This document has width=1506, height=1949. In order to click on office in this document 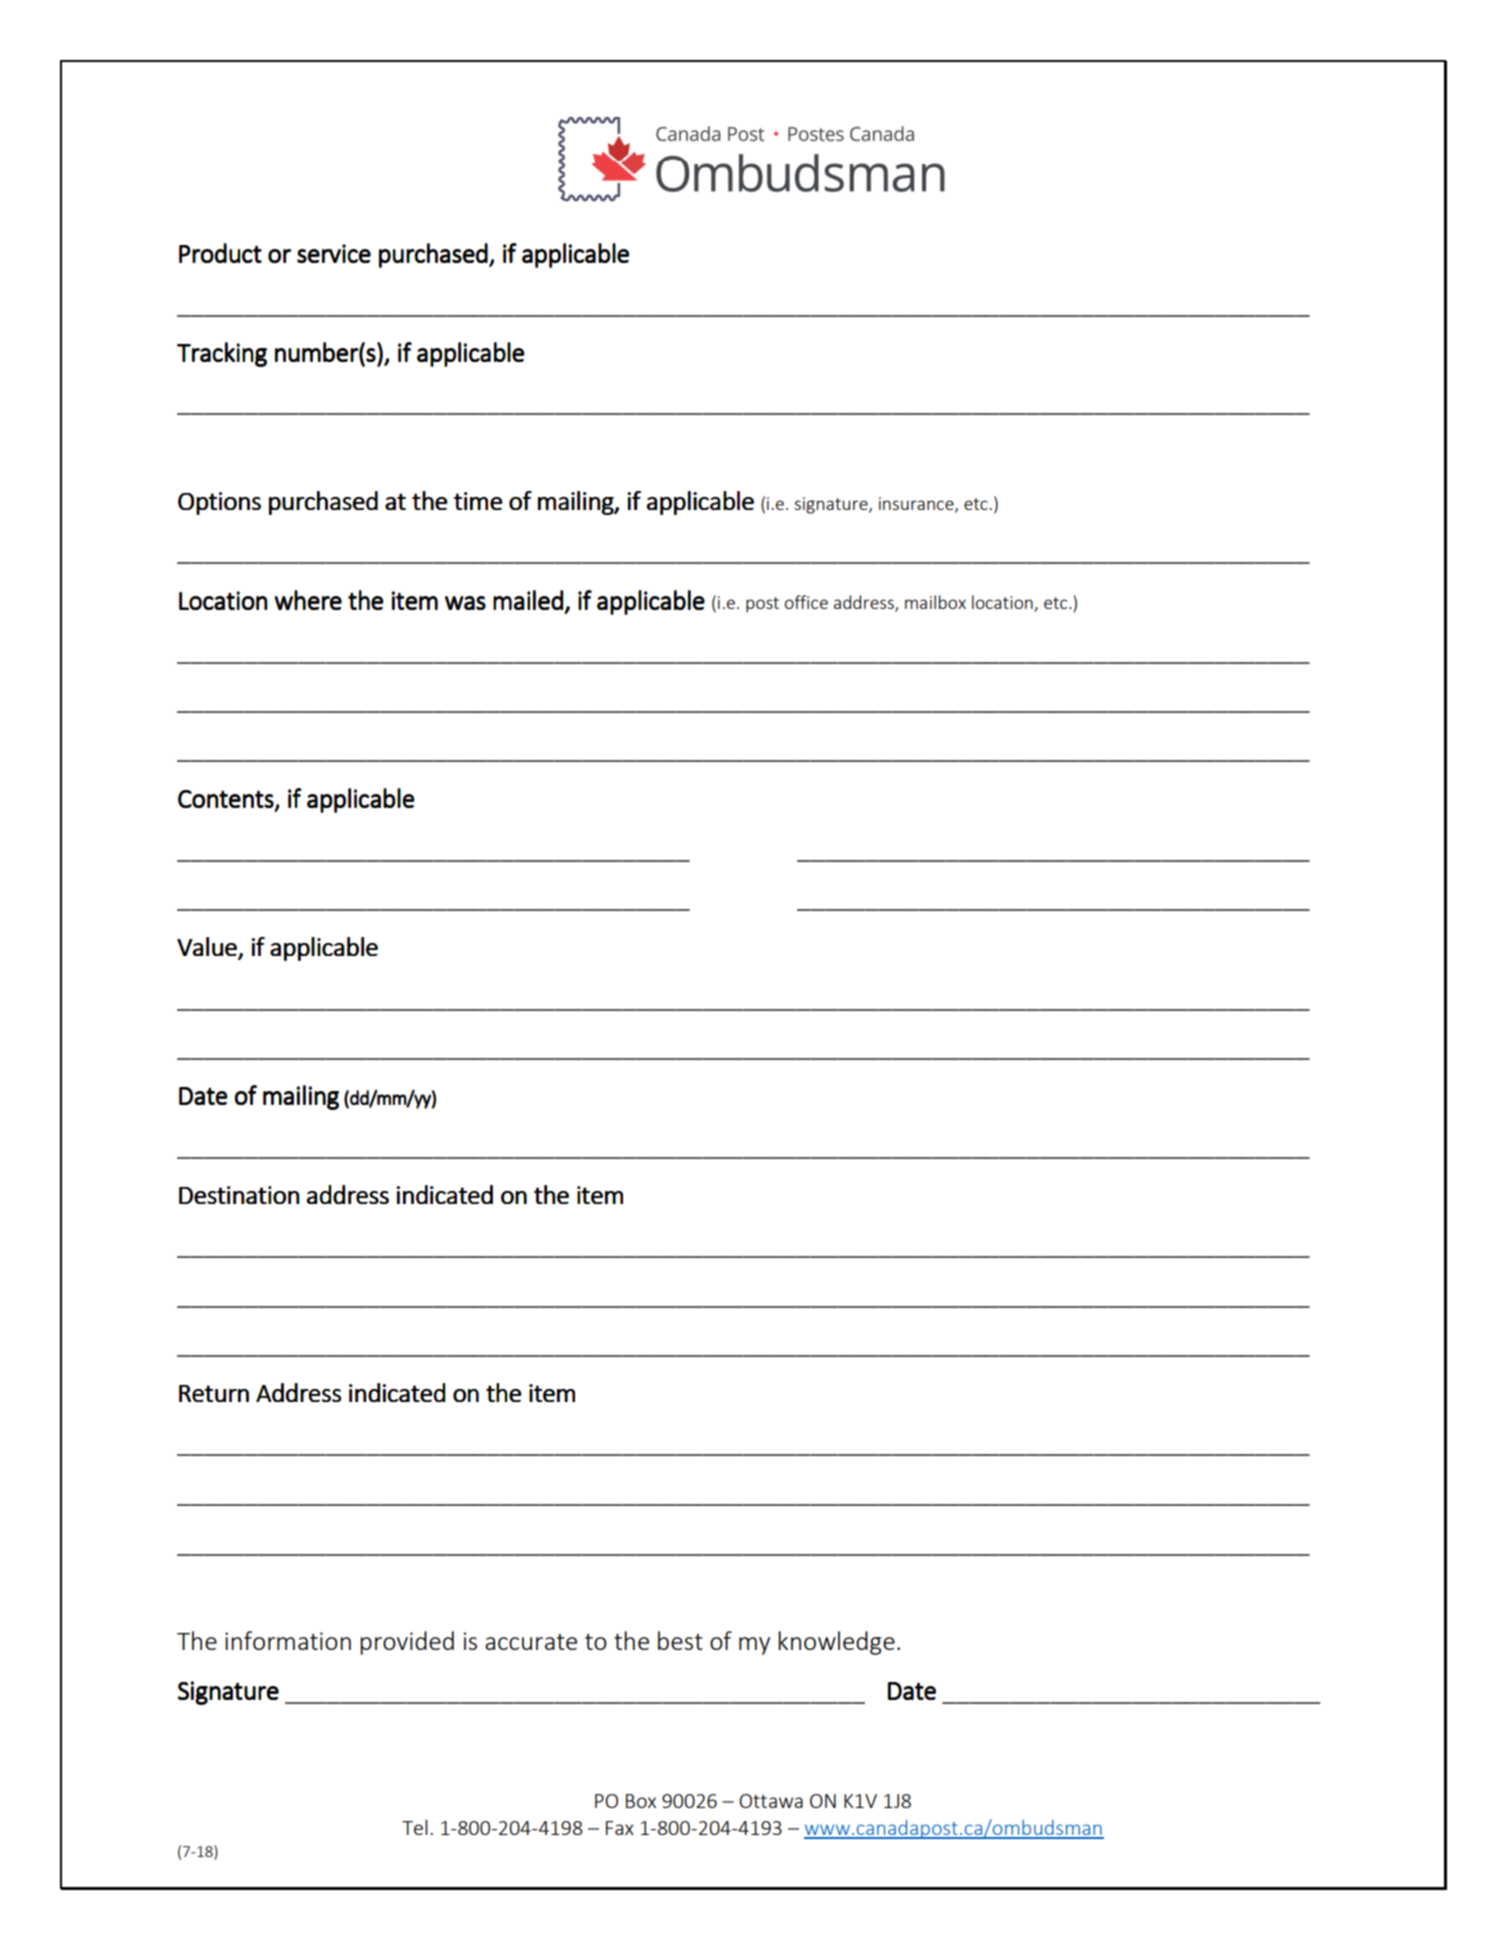, I will do `click(806, 602)`.
